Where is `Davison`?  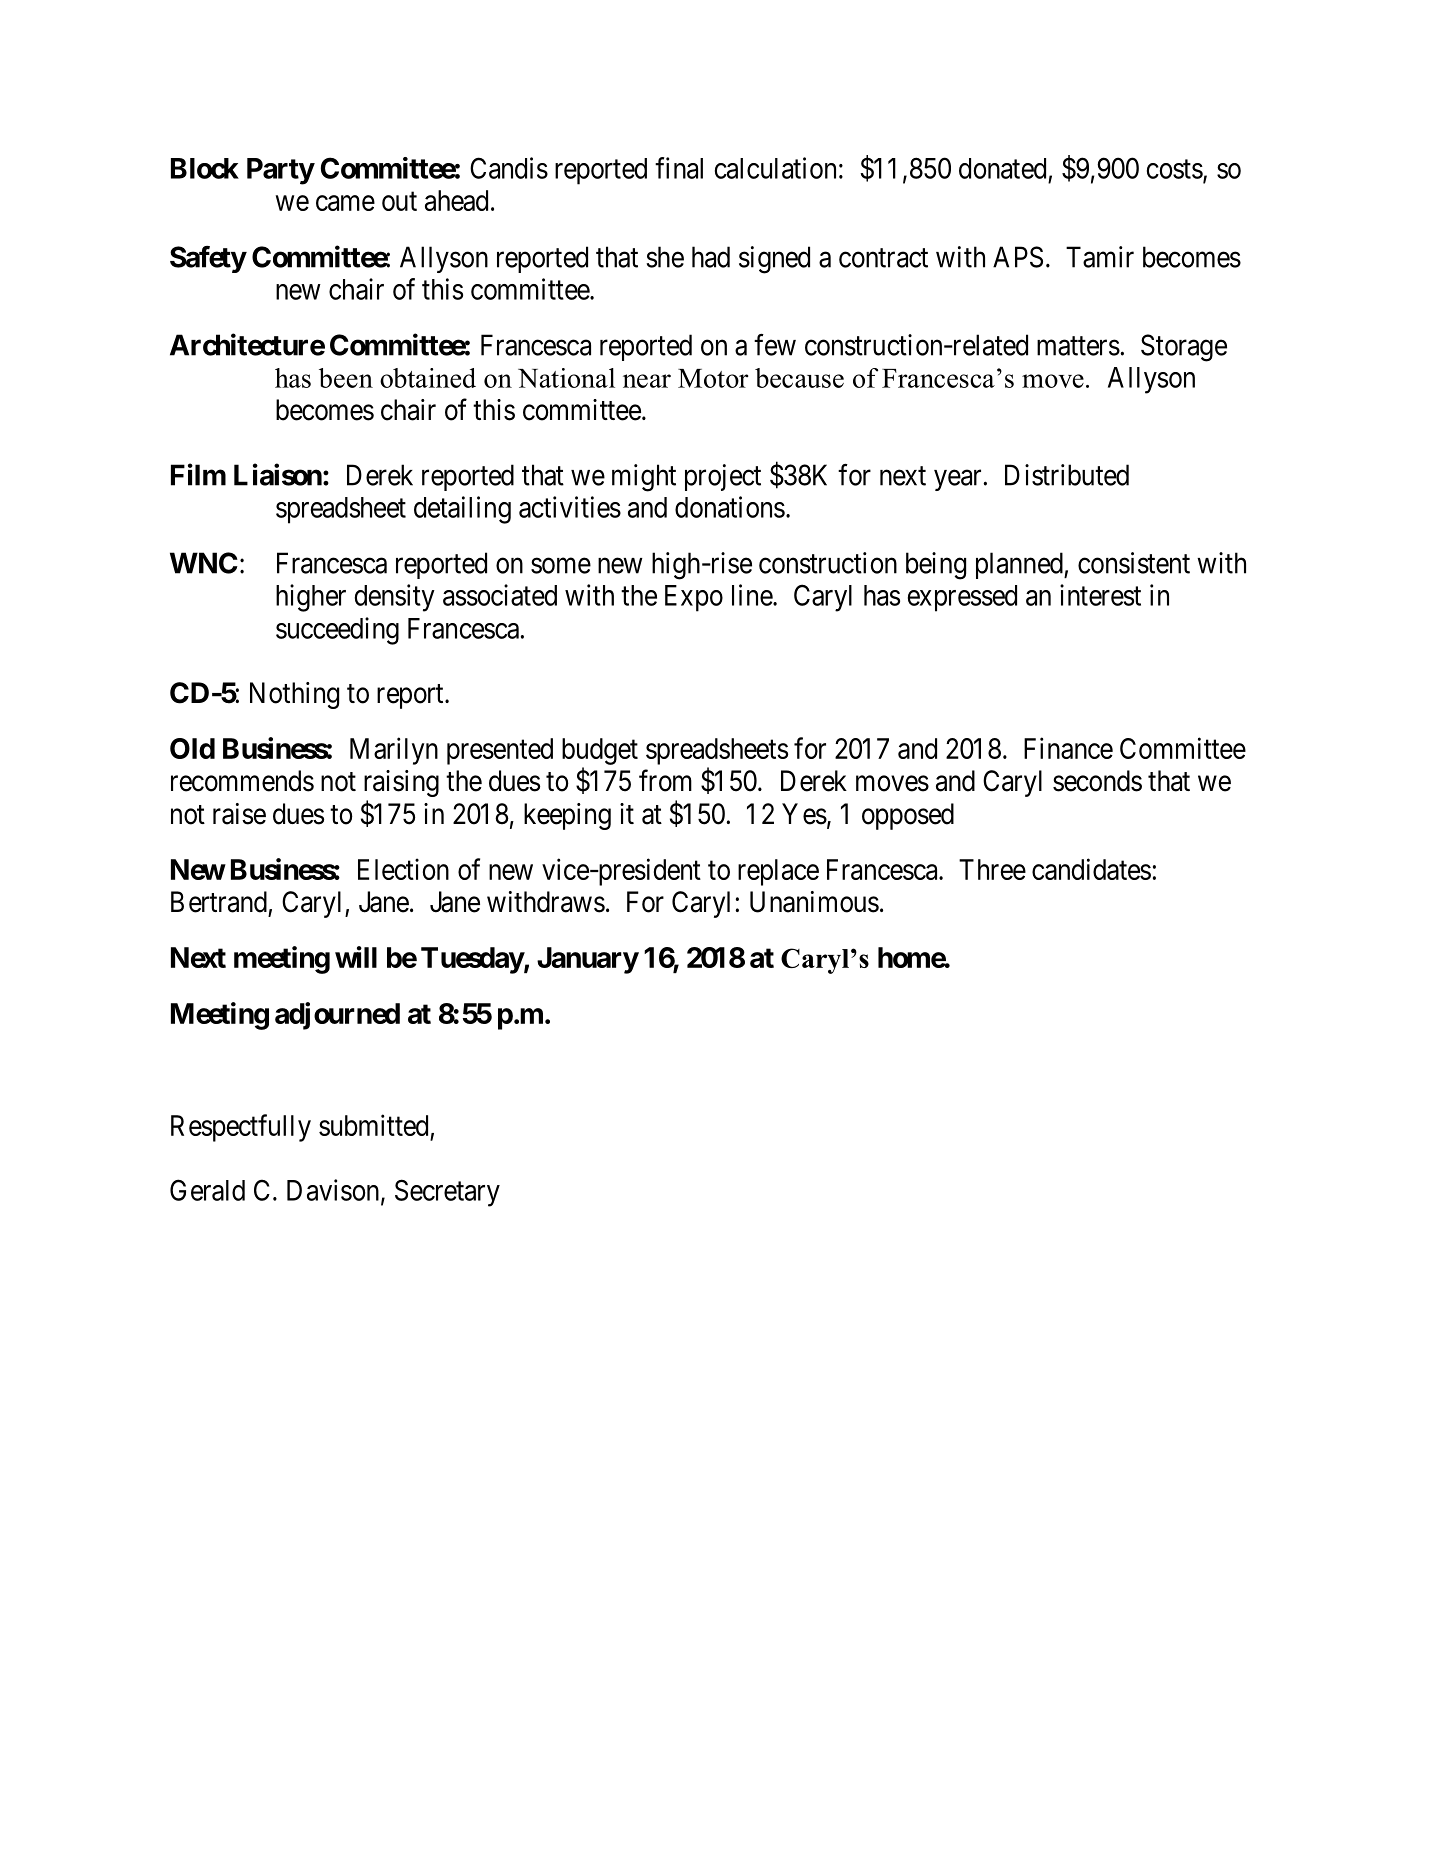 Davison is located at coordinates (334, 1191).
